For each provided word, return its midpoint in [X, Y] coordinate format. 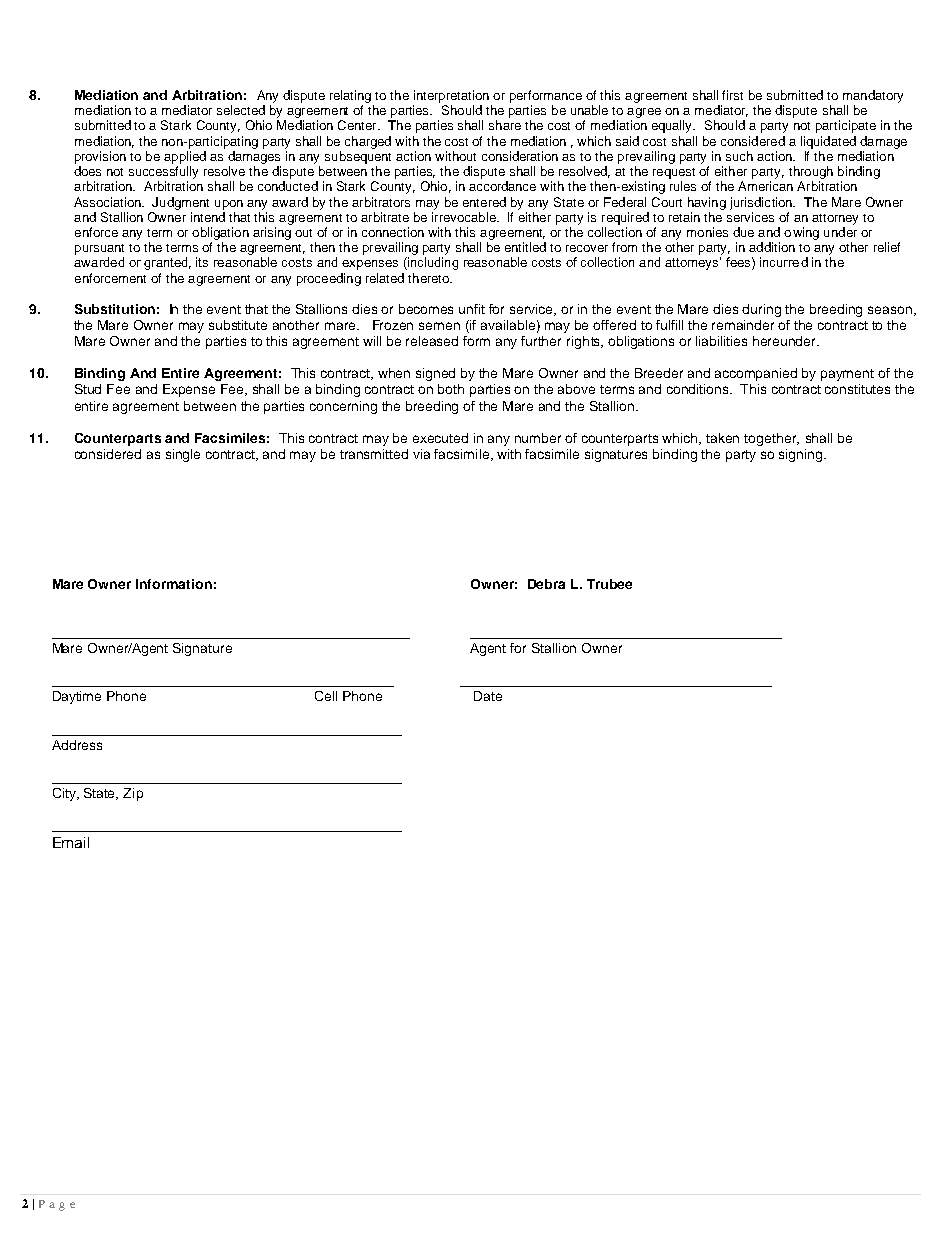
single [183, 455]
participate [846, 126]
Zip [133, 794]
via [421, 454]
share [505, 125]
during [761, 310]
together [771, 439]
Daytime [77, 697]
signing [802, 455]
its [202, 262]
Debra [546, 584]
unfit [472, 309]
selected [241, 110]
